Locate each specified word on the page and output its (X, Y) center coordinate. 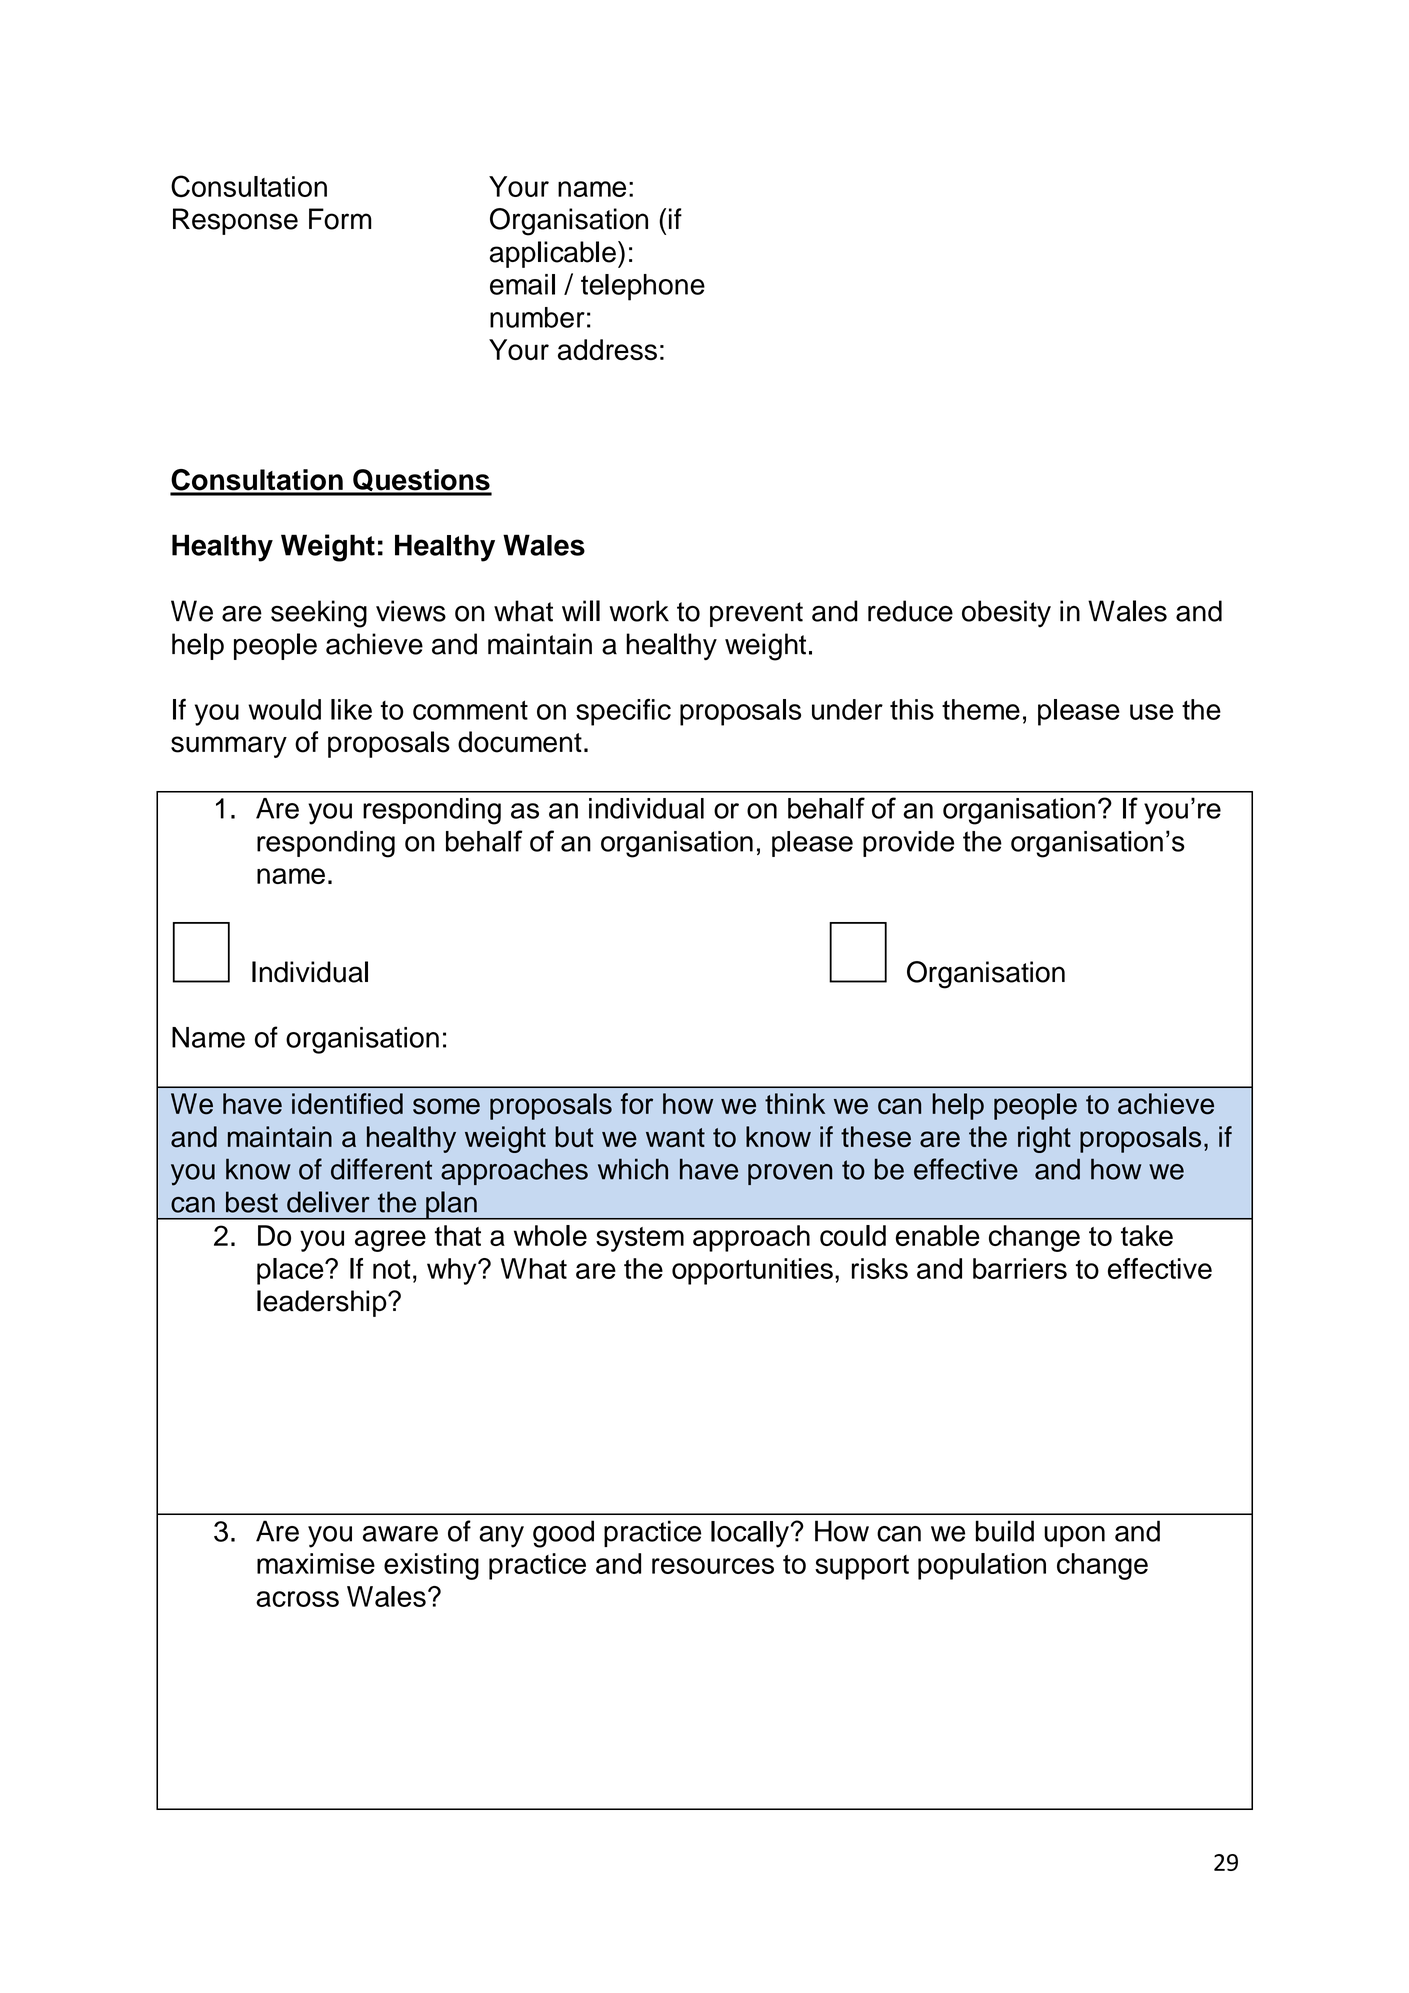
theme (981, 709)
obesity (1006, 614)
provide (908, 844)
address (607, 350)
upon (1074, 1536)
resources (713, 1566)
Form (340, 219)
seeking (319, 614)
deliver (328, 1202)
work (639, 611)
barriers (1020, 1268)
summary (229, 747)
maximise (316, 1563)
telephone (643, 287)
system (640, 1239)
